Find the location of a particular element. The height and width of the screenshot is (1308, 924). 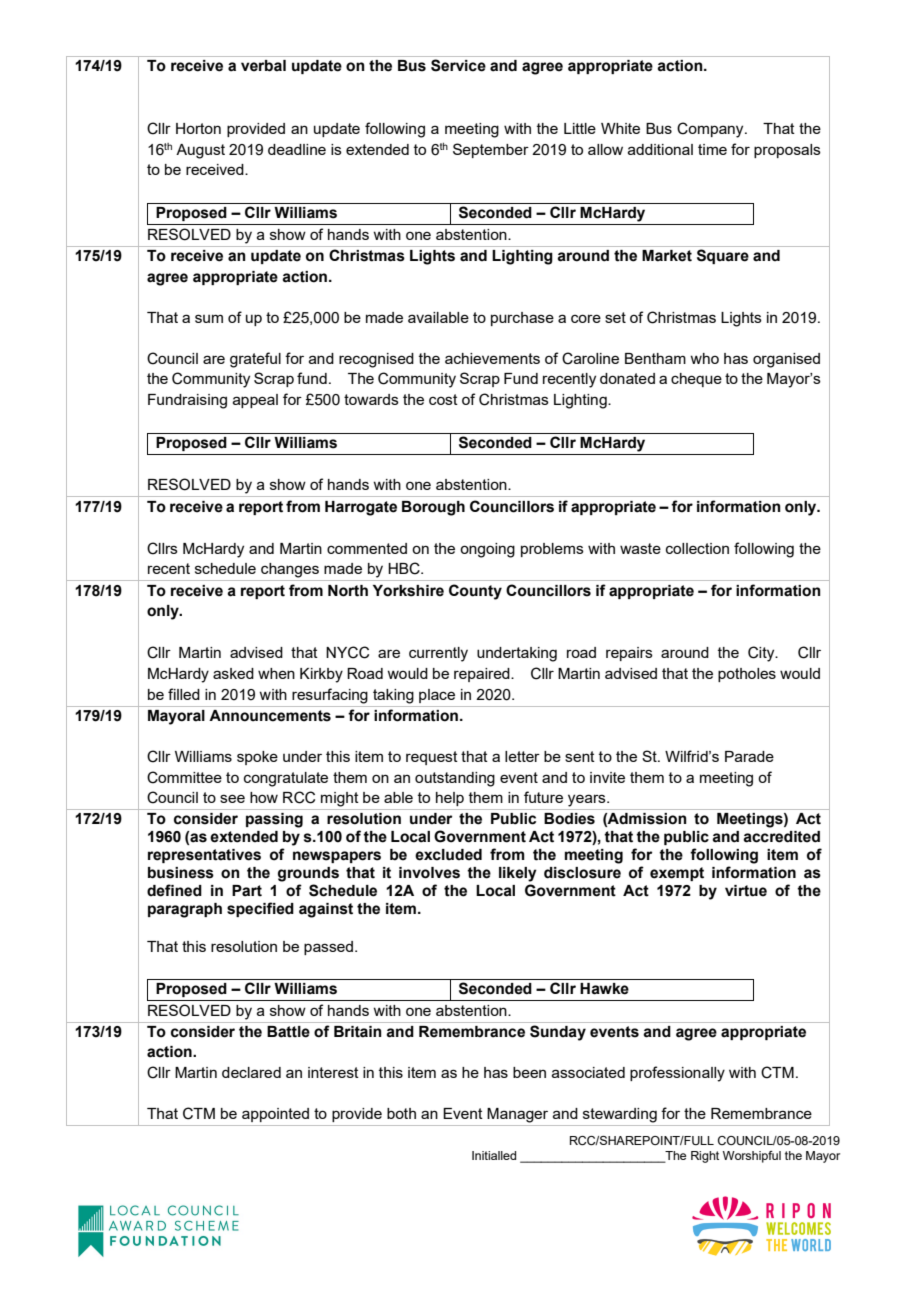

excluded is located at coordinates (448, 855).
